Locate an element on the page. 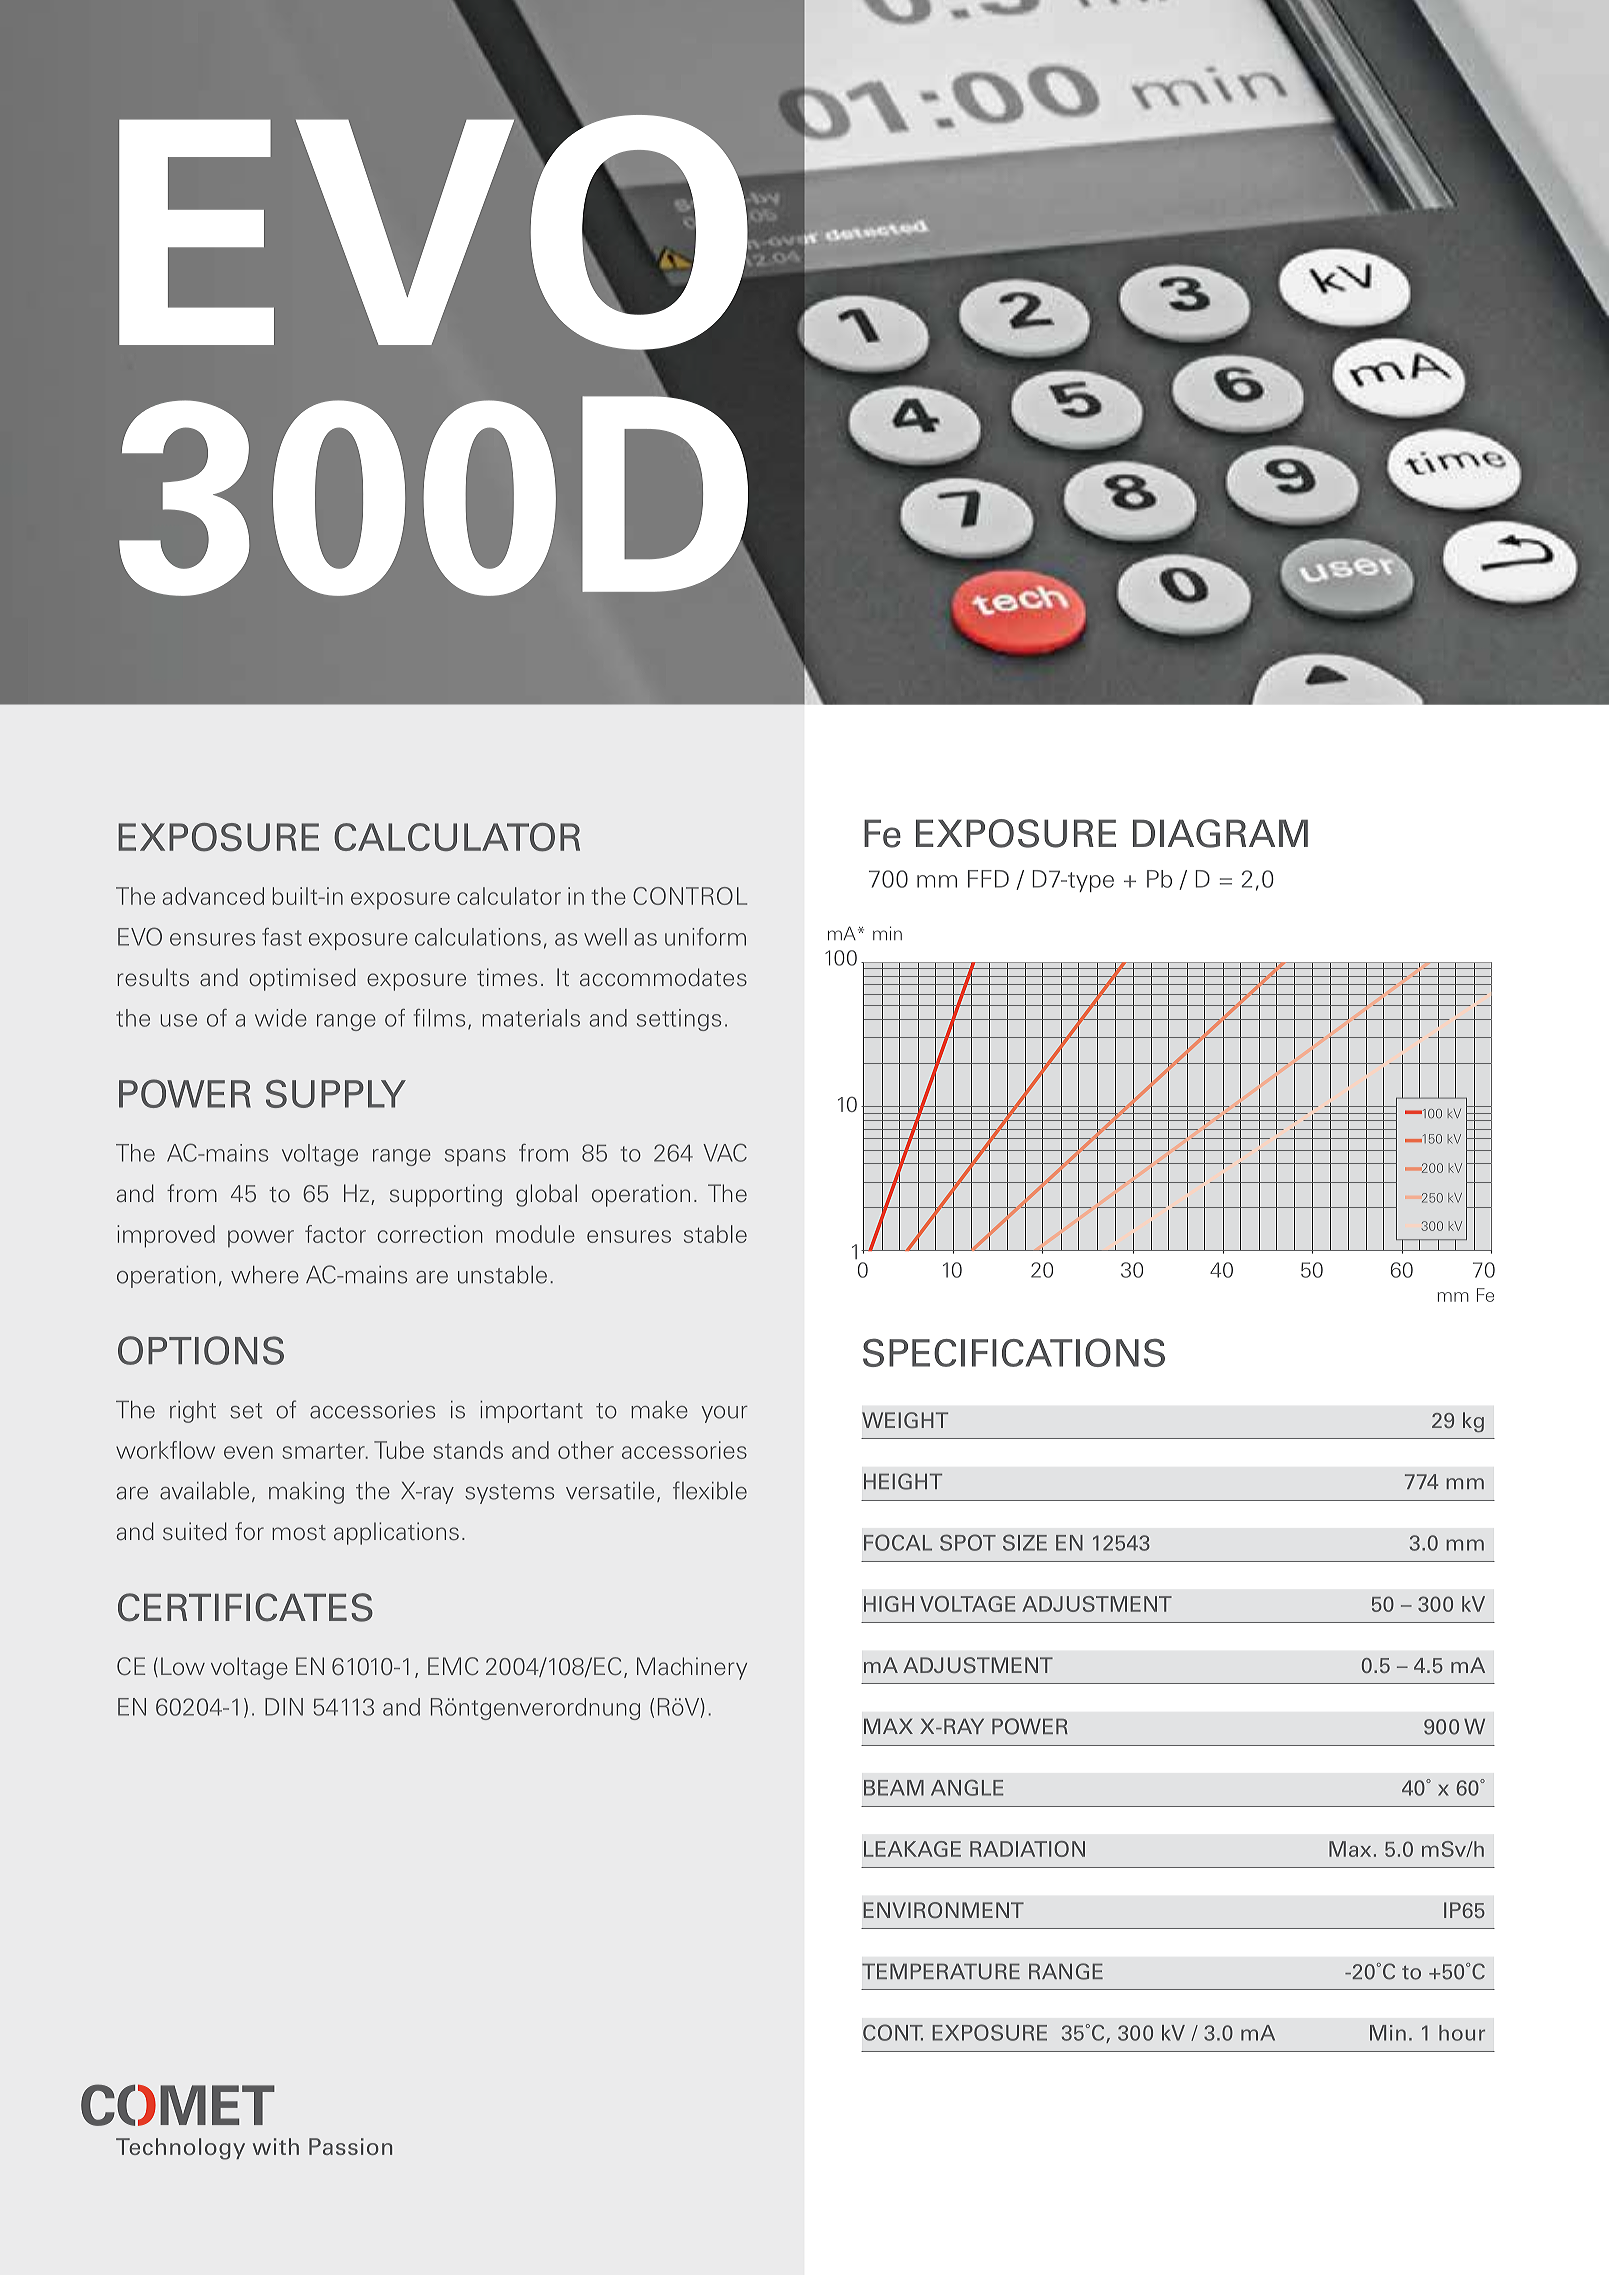 This page has width=1609, height=2275. uniform is located at coordinates (705, 937).
